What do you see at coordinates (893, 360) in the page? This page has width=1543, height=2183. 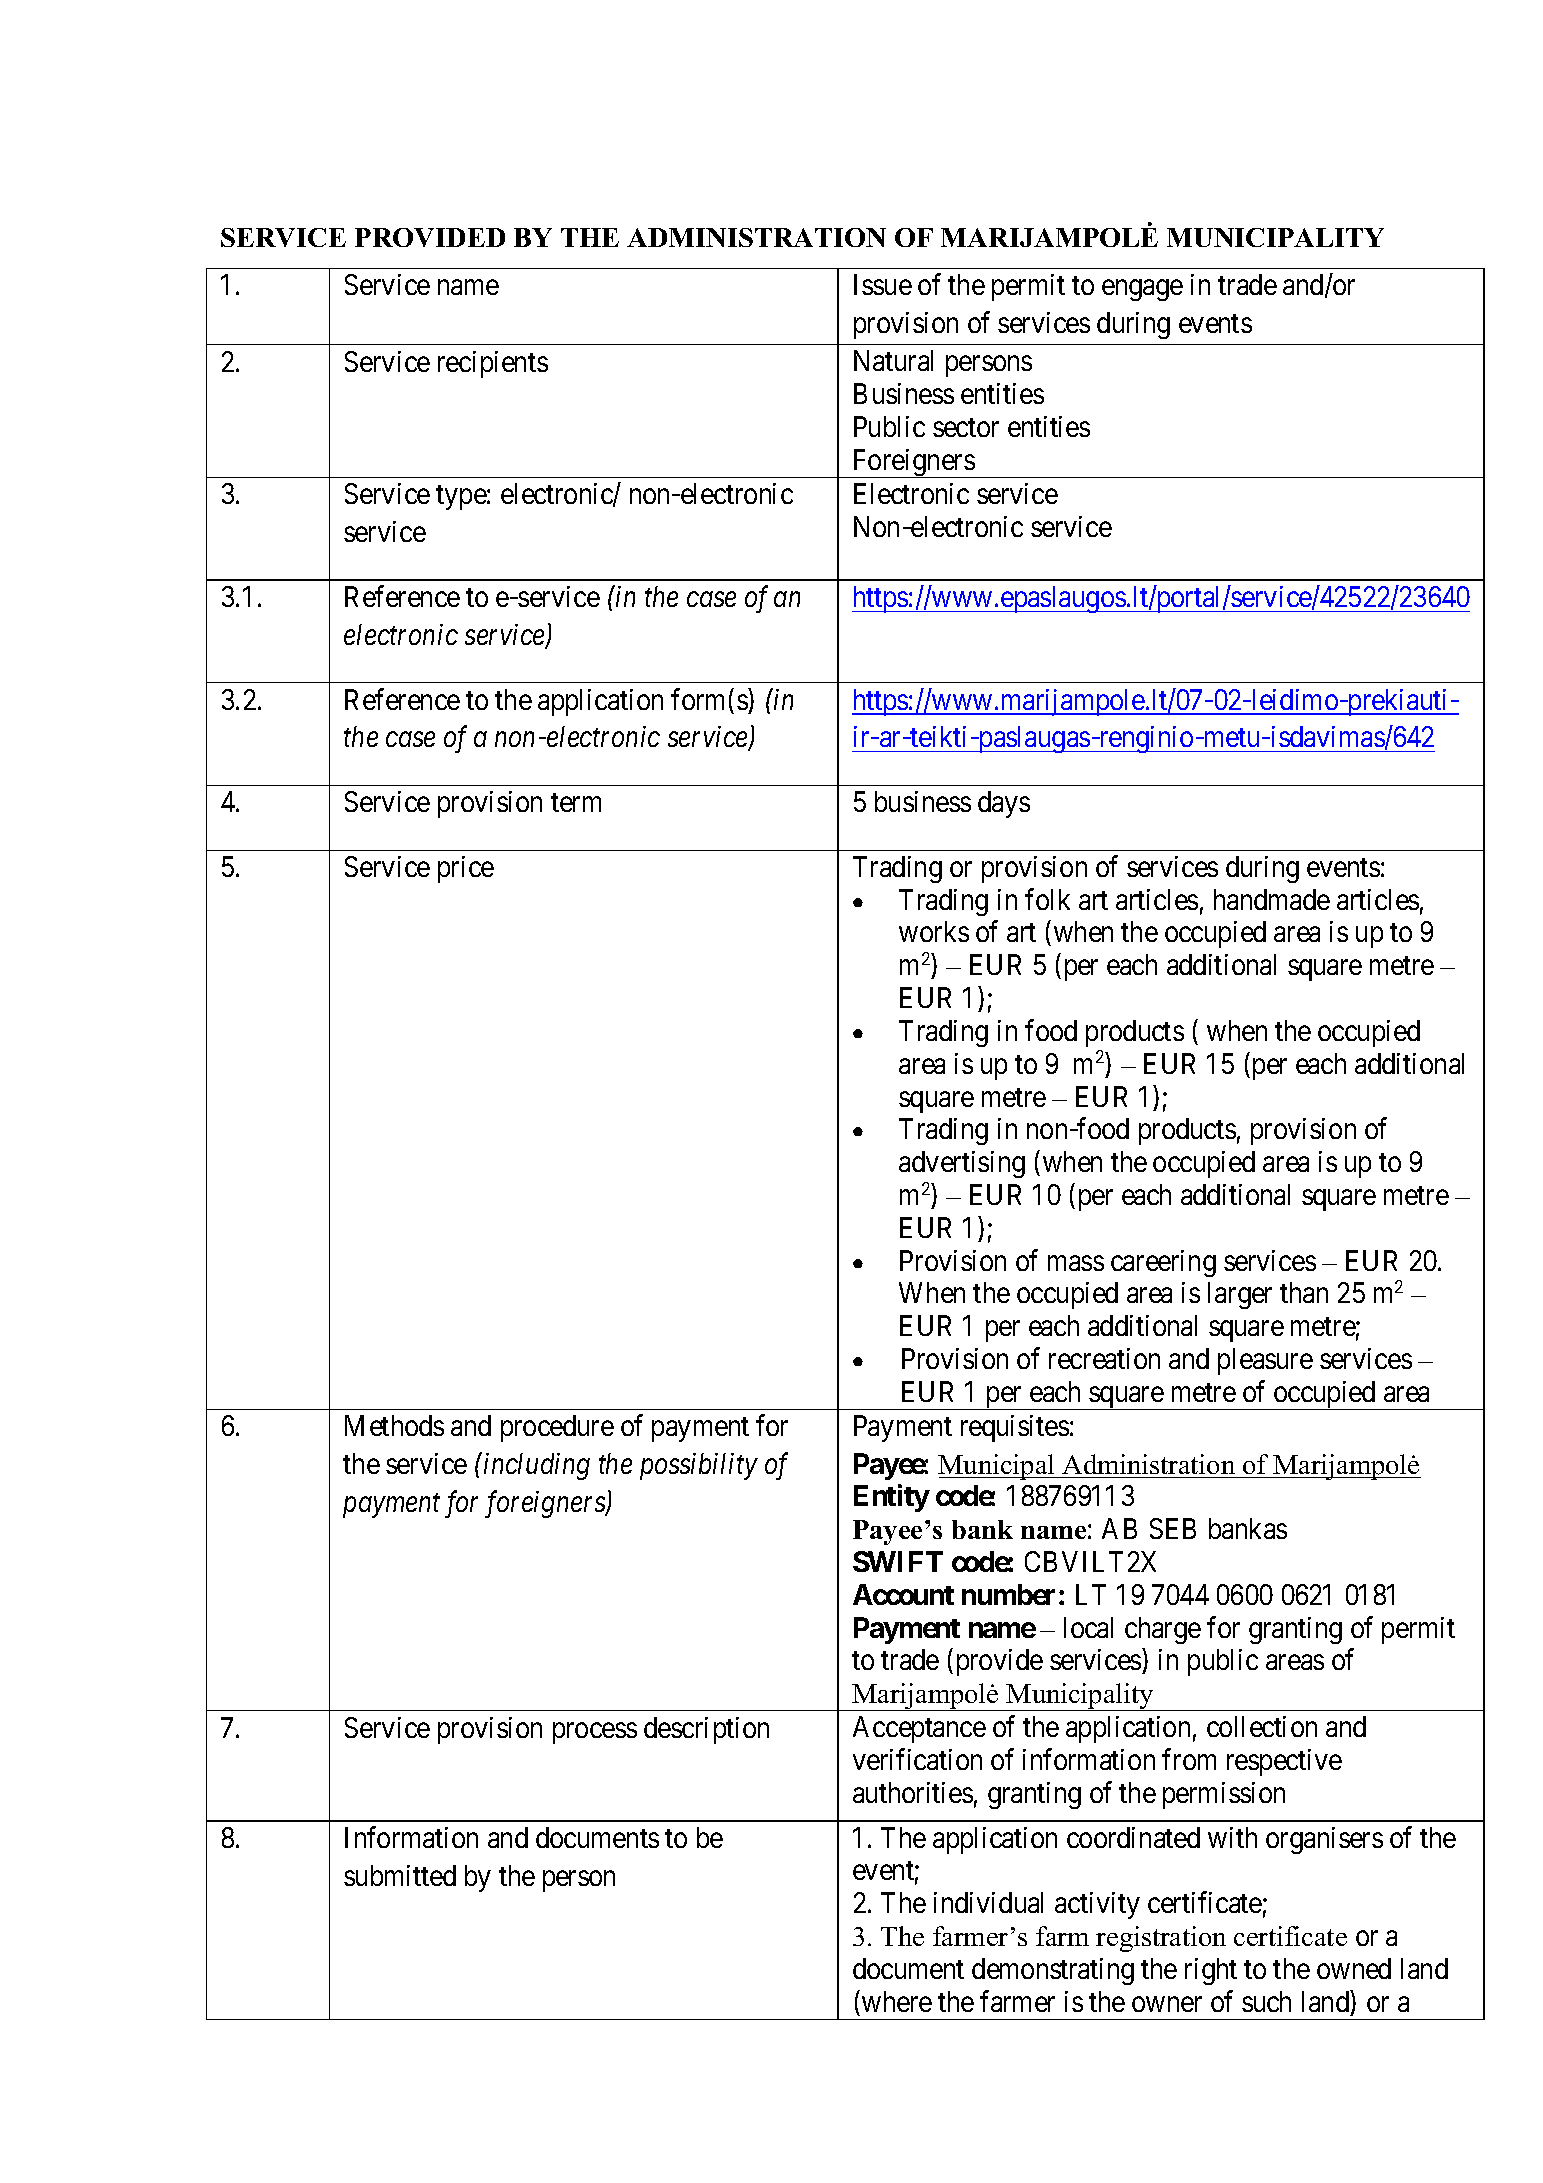 I see `Natural` at bounding box center [893, 360].
